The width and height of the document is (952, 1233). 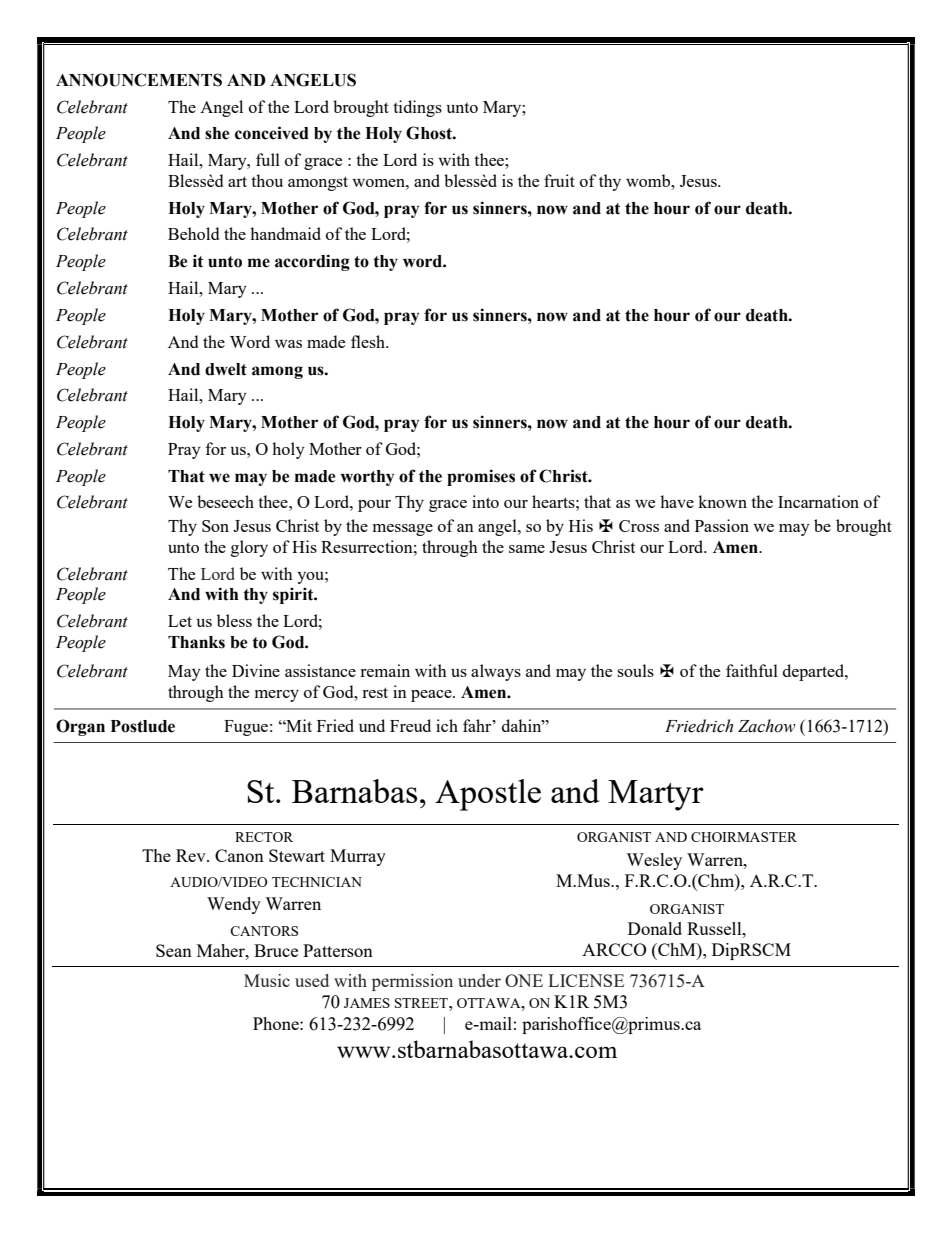 I want to click on she, so click(x=217, y=133).
